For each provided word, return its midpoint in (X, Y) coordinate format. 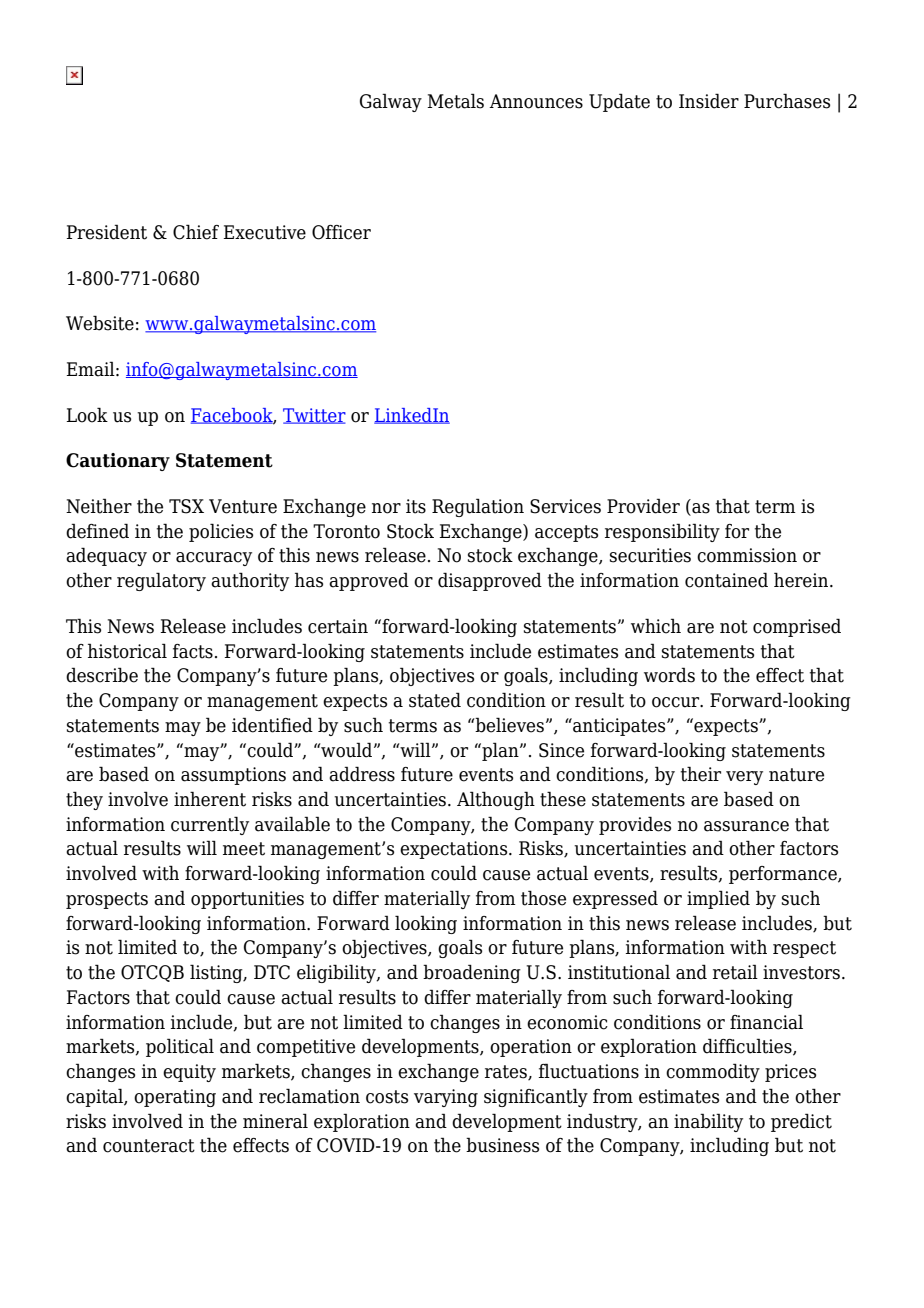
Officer (341, 232)
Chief (196, 232)
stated (435, 700)
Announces (536, 101)
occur (677, 702)
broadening (472, 973)
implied (718, 899)
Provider (643, 506)
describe (102, 675)
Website (100, 323)
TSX (186, 506)
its (416, 506)
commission (747, 555)
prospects (107, 900)
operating (175, 1098)
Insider (709, 101)
